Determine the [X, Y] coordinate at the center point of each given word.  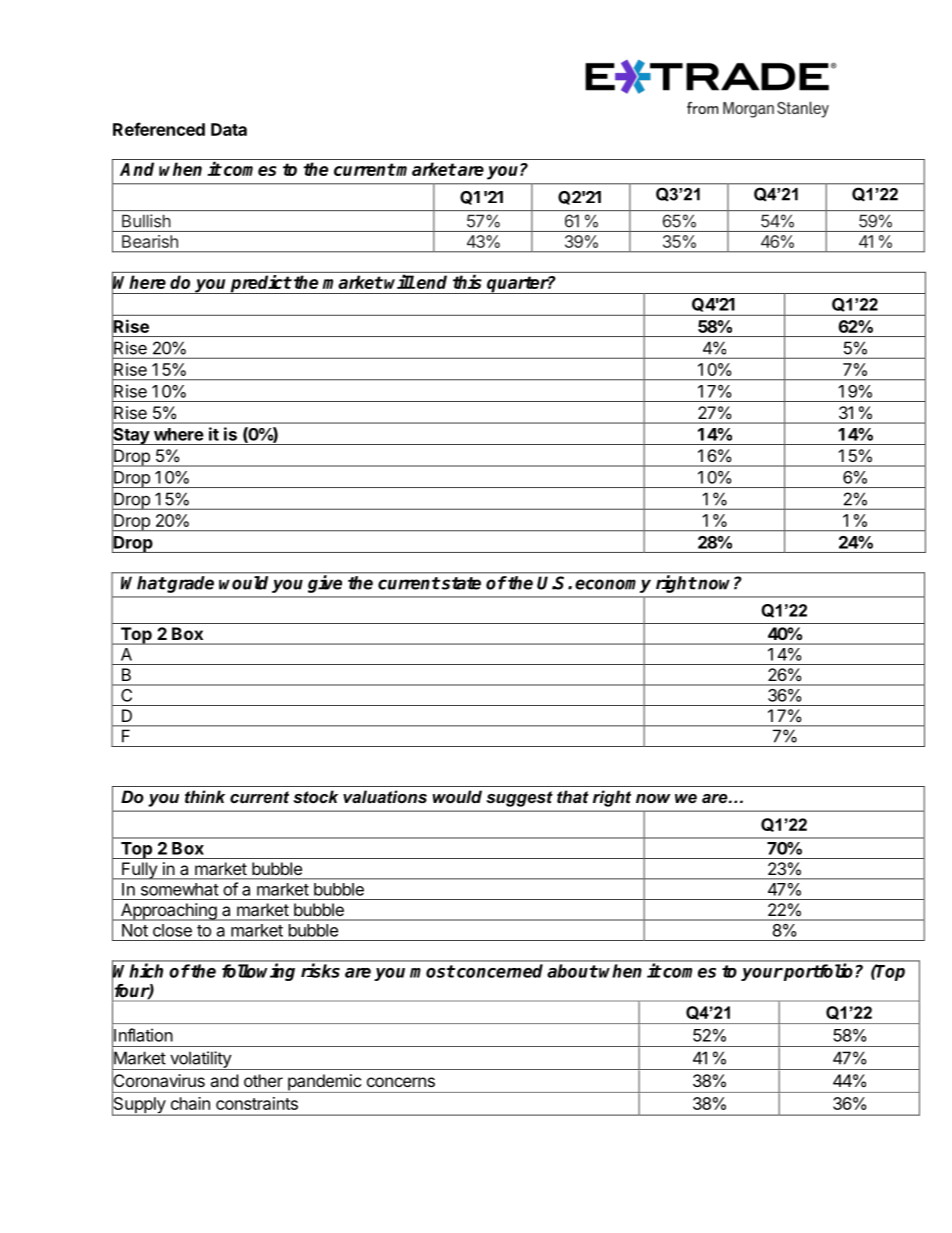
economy [613, 586]
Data [229, 129]
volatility [200, 1060]
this [467, 281]
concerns [401, 1082]
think [205, 796]
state [461, 583]
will [399, 281]
